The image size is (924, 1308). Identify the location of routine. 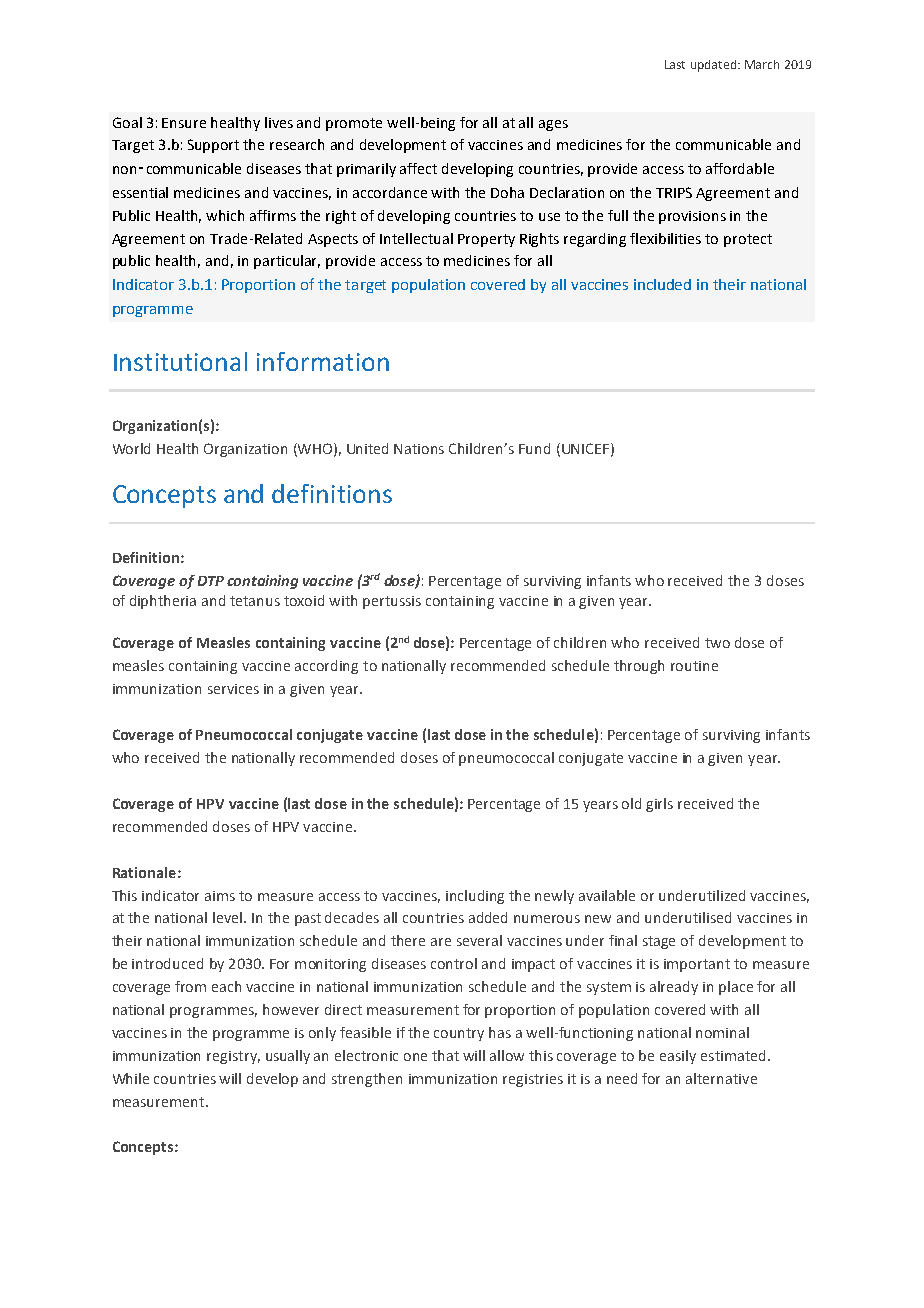
(694, 666).
